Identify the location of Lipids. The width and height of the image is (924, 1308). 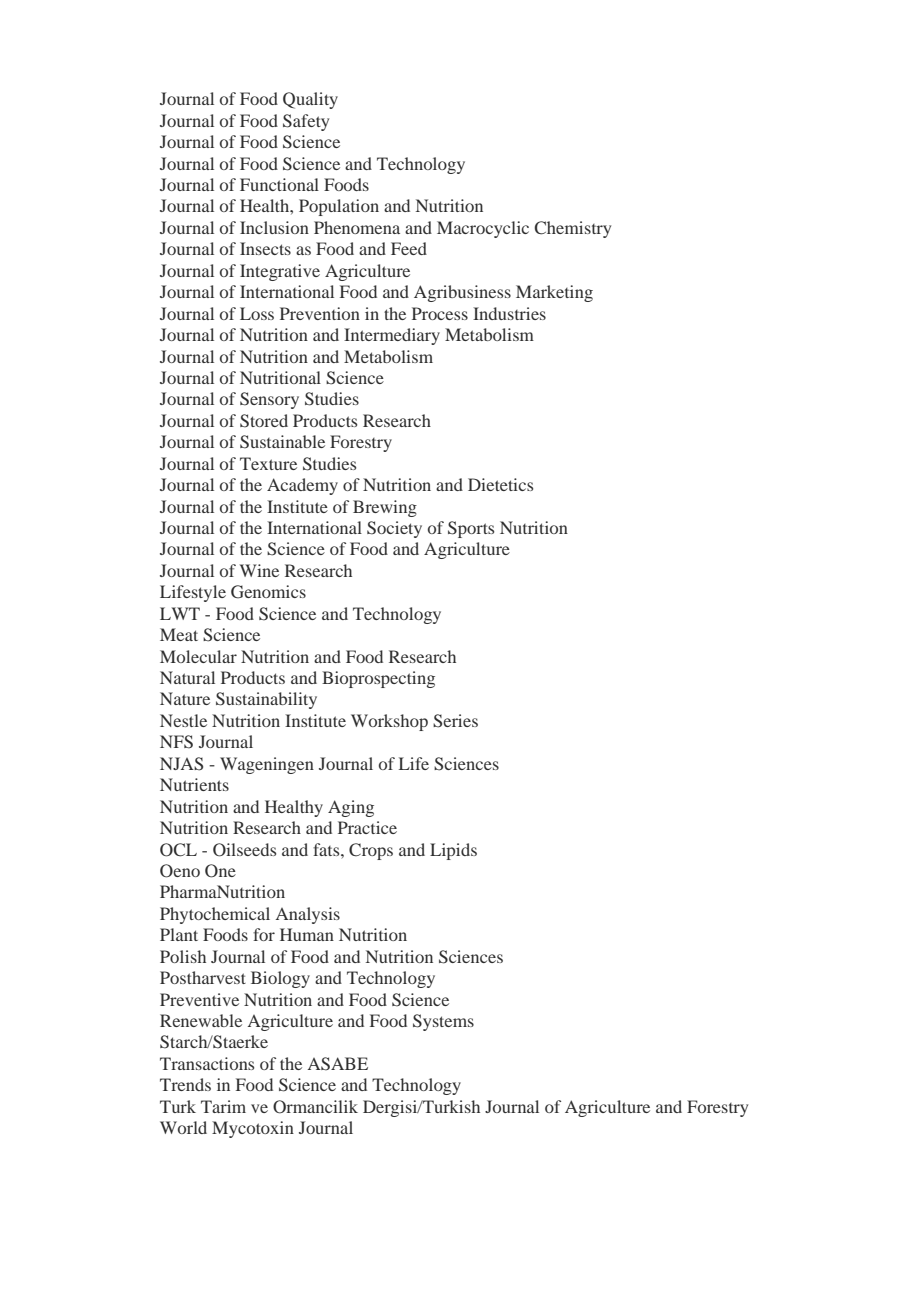
(453, 851).
